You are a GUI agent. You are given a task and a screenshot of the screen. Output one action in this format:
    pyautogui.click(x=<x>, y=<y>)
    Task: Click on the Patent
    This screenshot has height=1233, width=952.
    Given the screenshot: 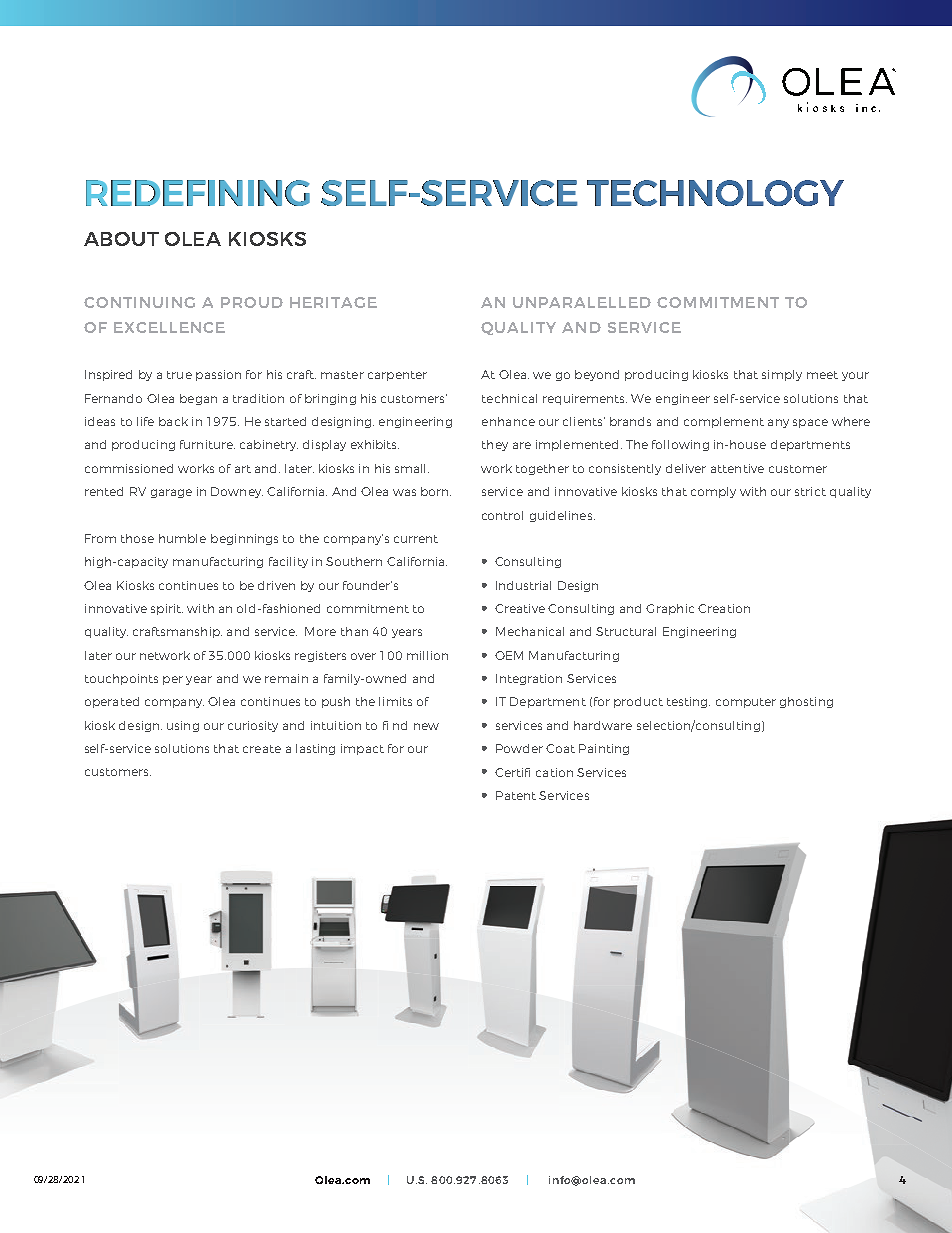 What is the action you would take?
    pyautogui.click(x=516, y=795)
